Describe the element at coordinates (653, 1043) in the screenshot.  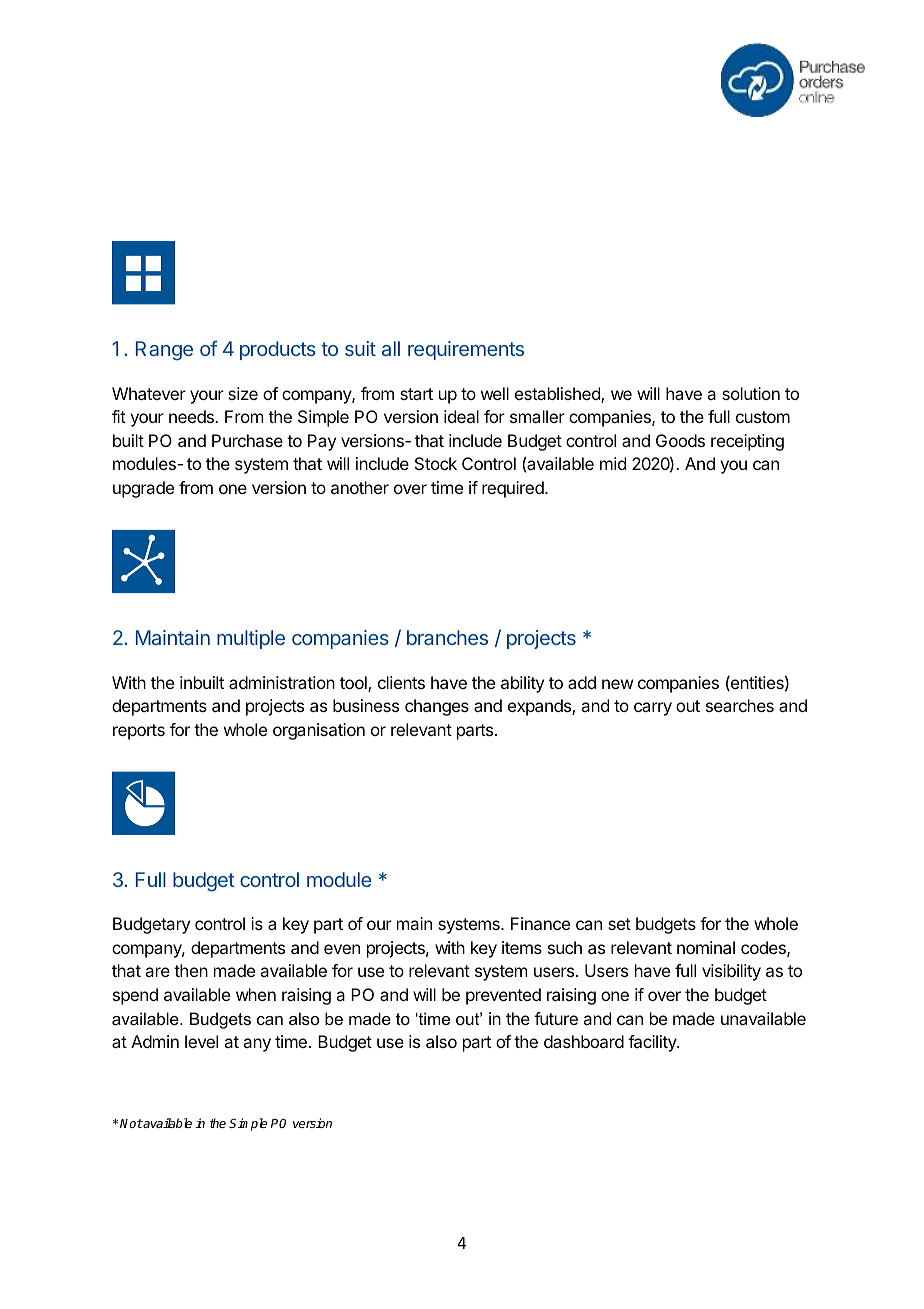
I see `facility` at that location.
